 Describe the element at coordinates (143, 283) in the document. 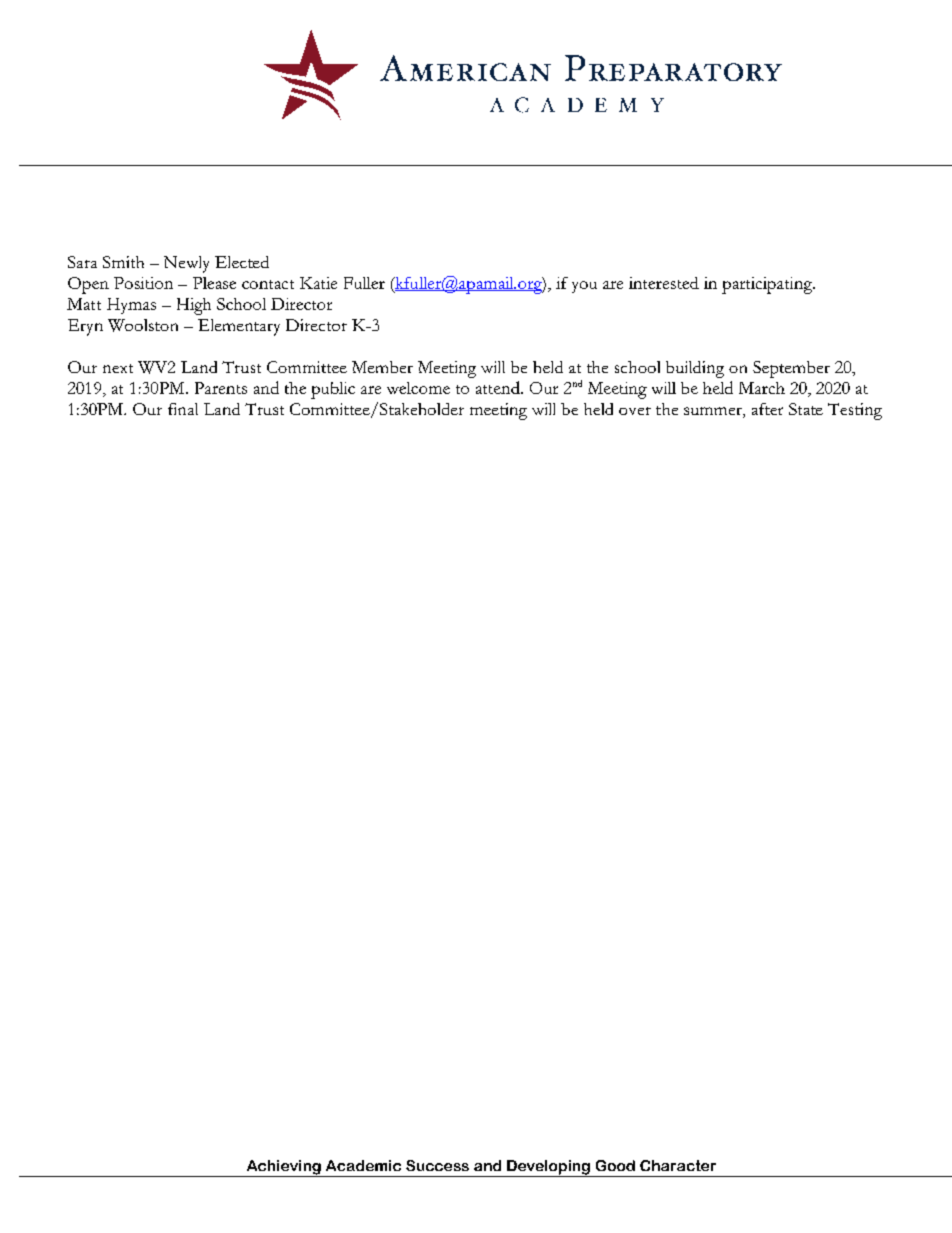

I see `Position` at that location.
